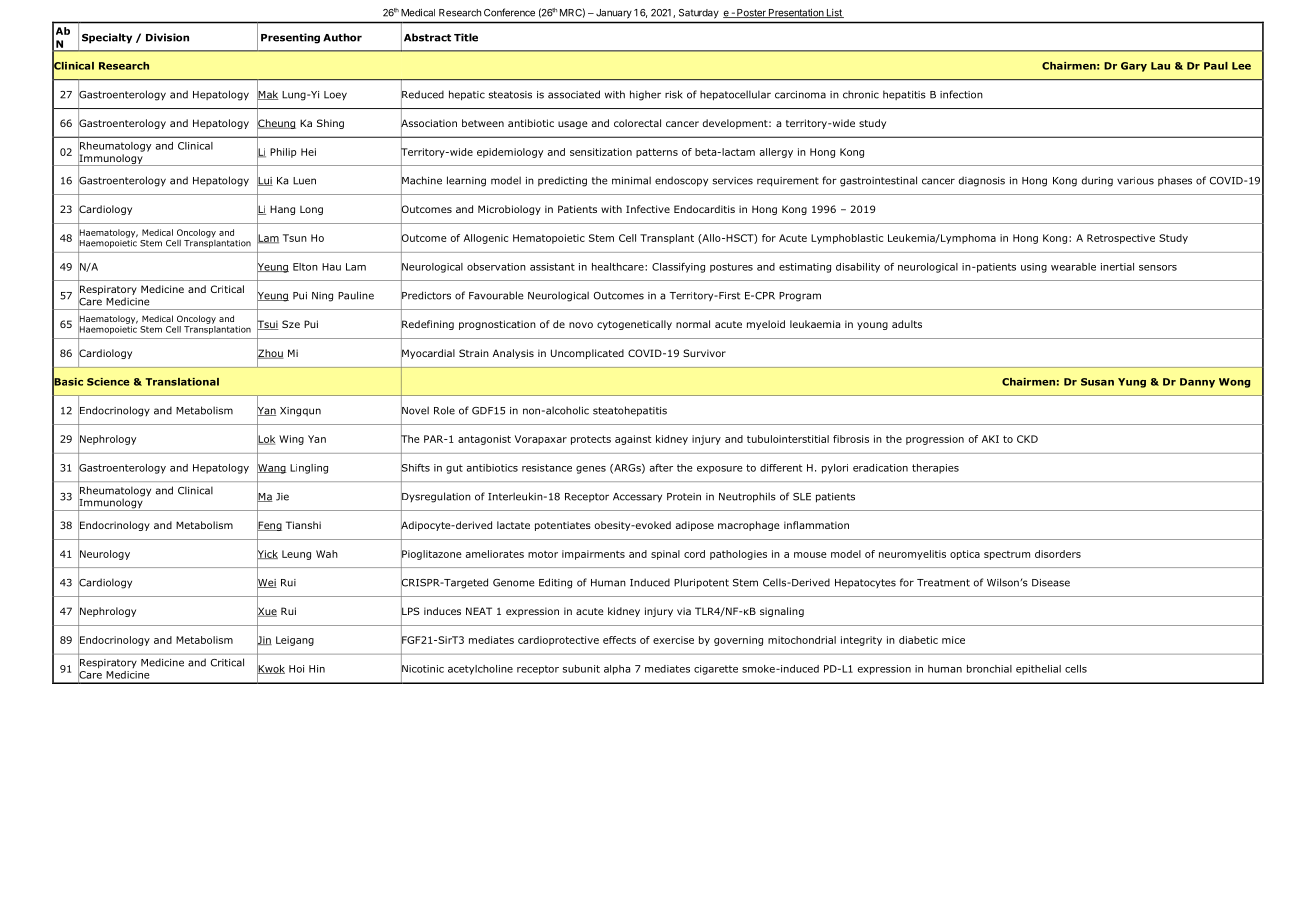  Describe the element at coordinates (264, 640) in the page. I see `Jin` at that location.
